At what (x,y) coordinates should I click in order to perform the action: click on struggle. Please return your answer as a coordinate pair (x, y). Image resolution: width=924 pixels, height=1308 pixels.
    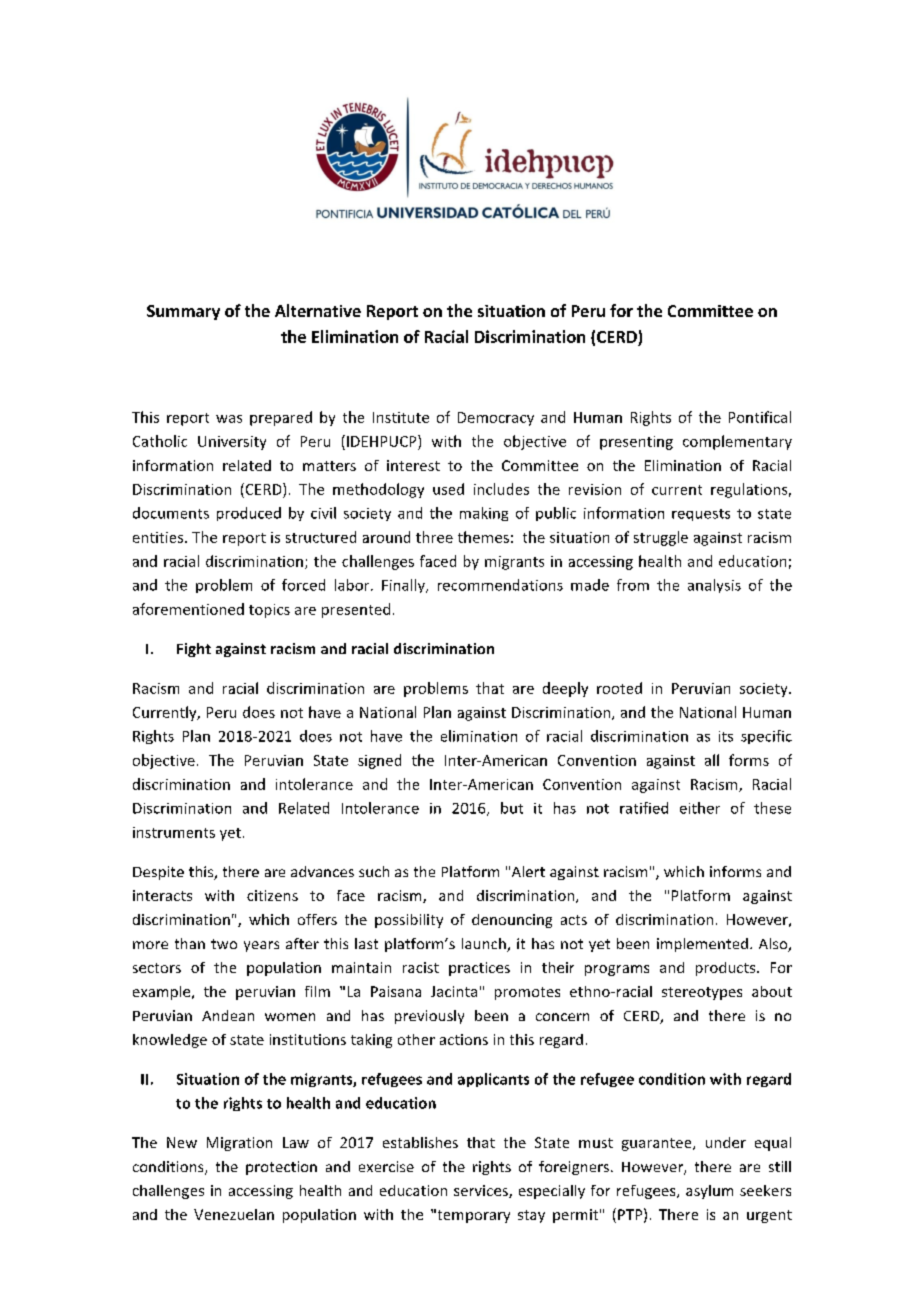
    Looking at the image, I should click on (661, 538).
